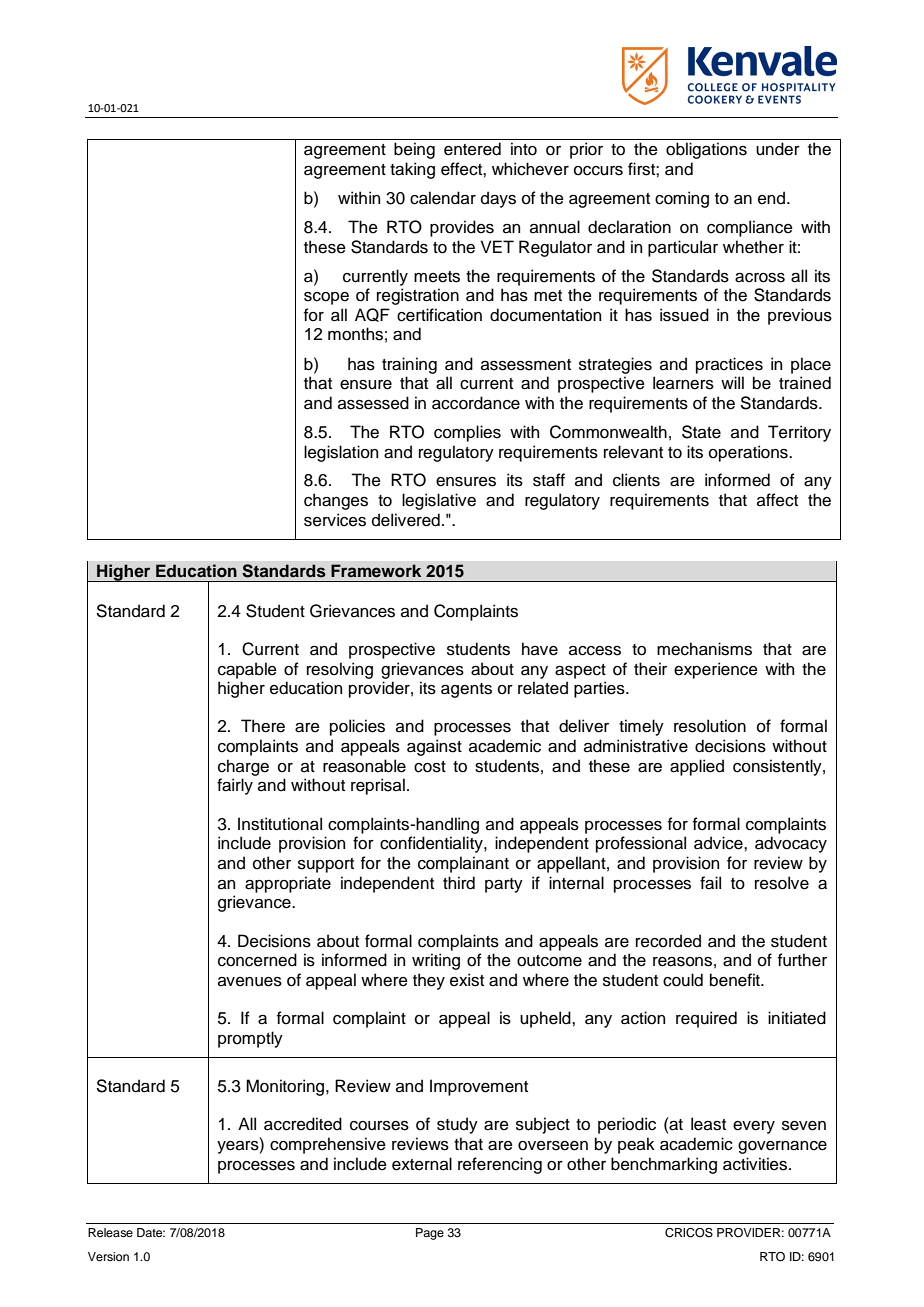 Image resolution: width=924 pixels, height=1307 pixels. Describe the element at coordinates (110, 1232) in the screenshot. I see `Release` at that location.
